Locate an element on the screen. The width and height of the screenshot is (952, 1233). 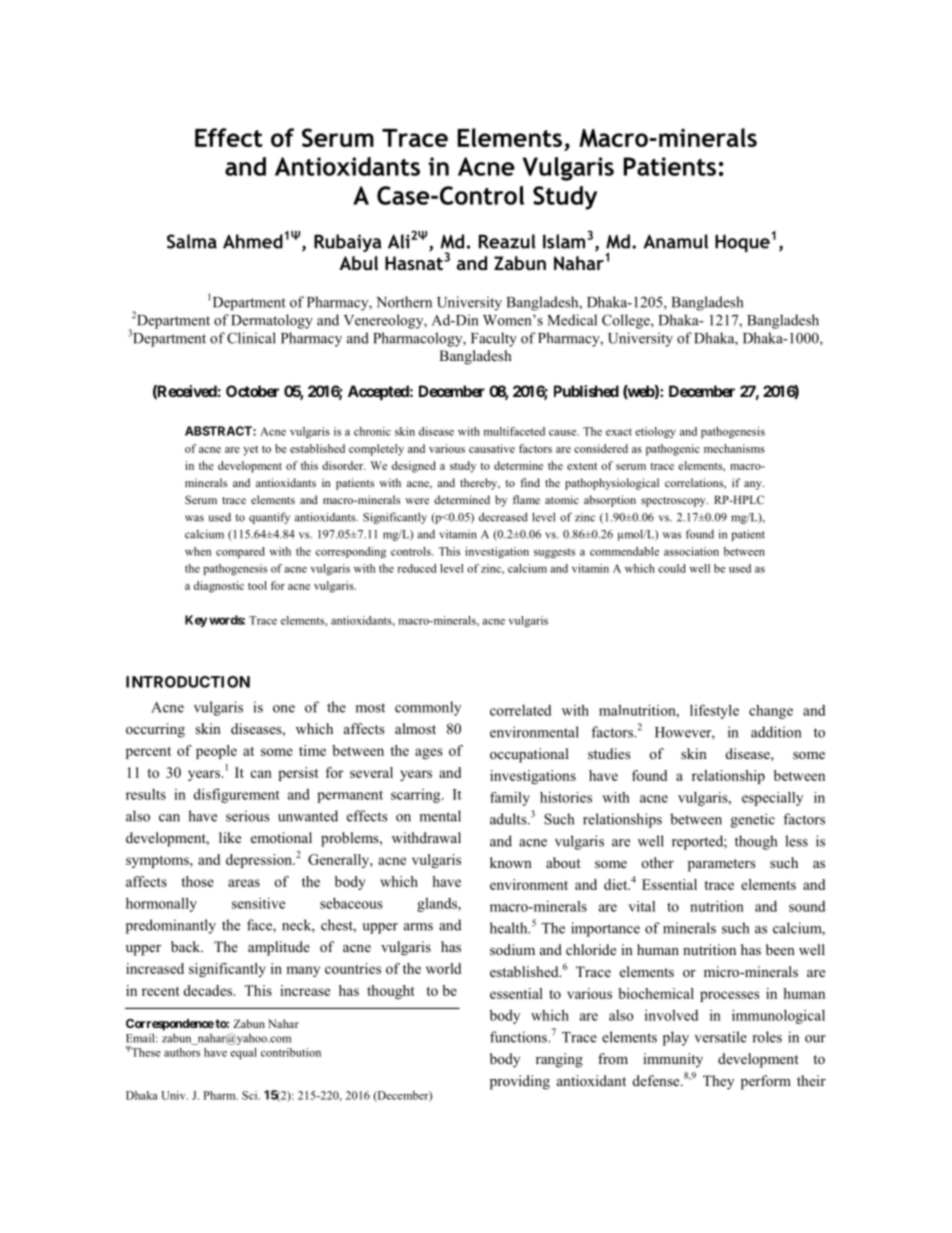
providing is located at coordinates (520, 1082).
